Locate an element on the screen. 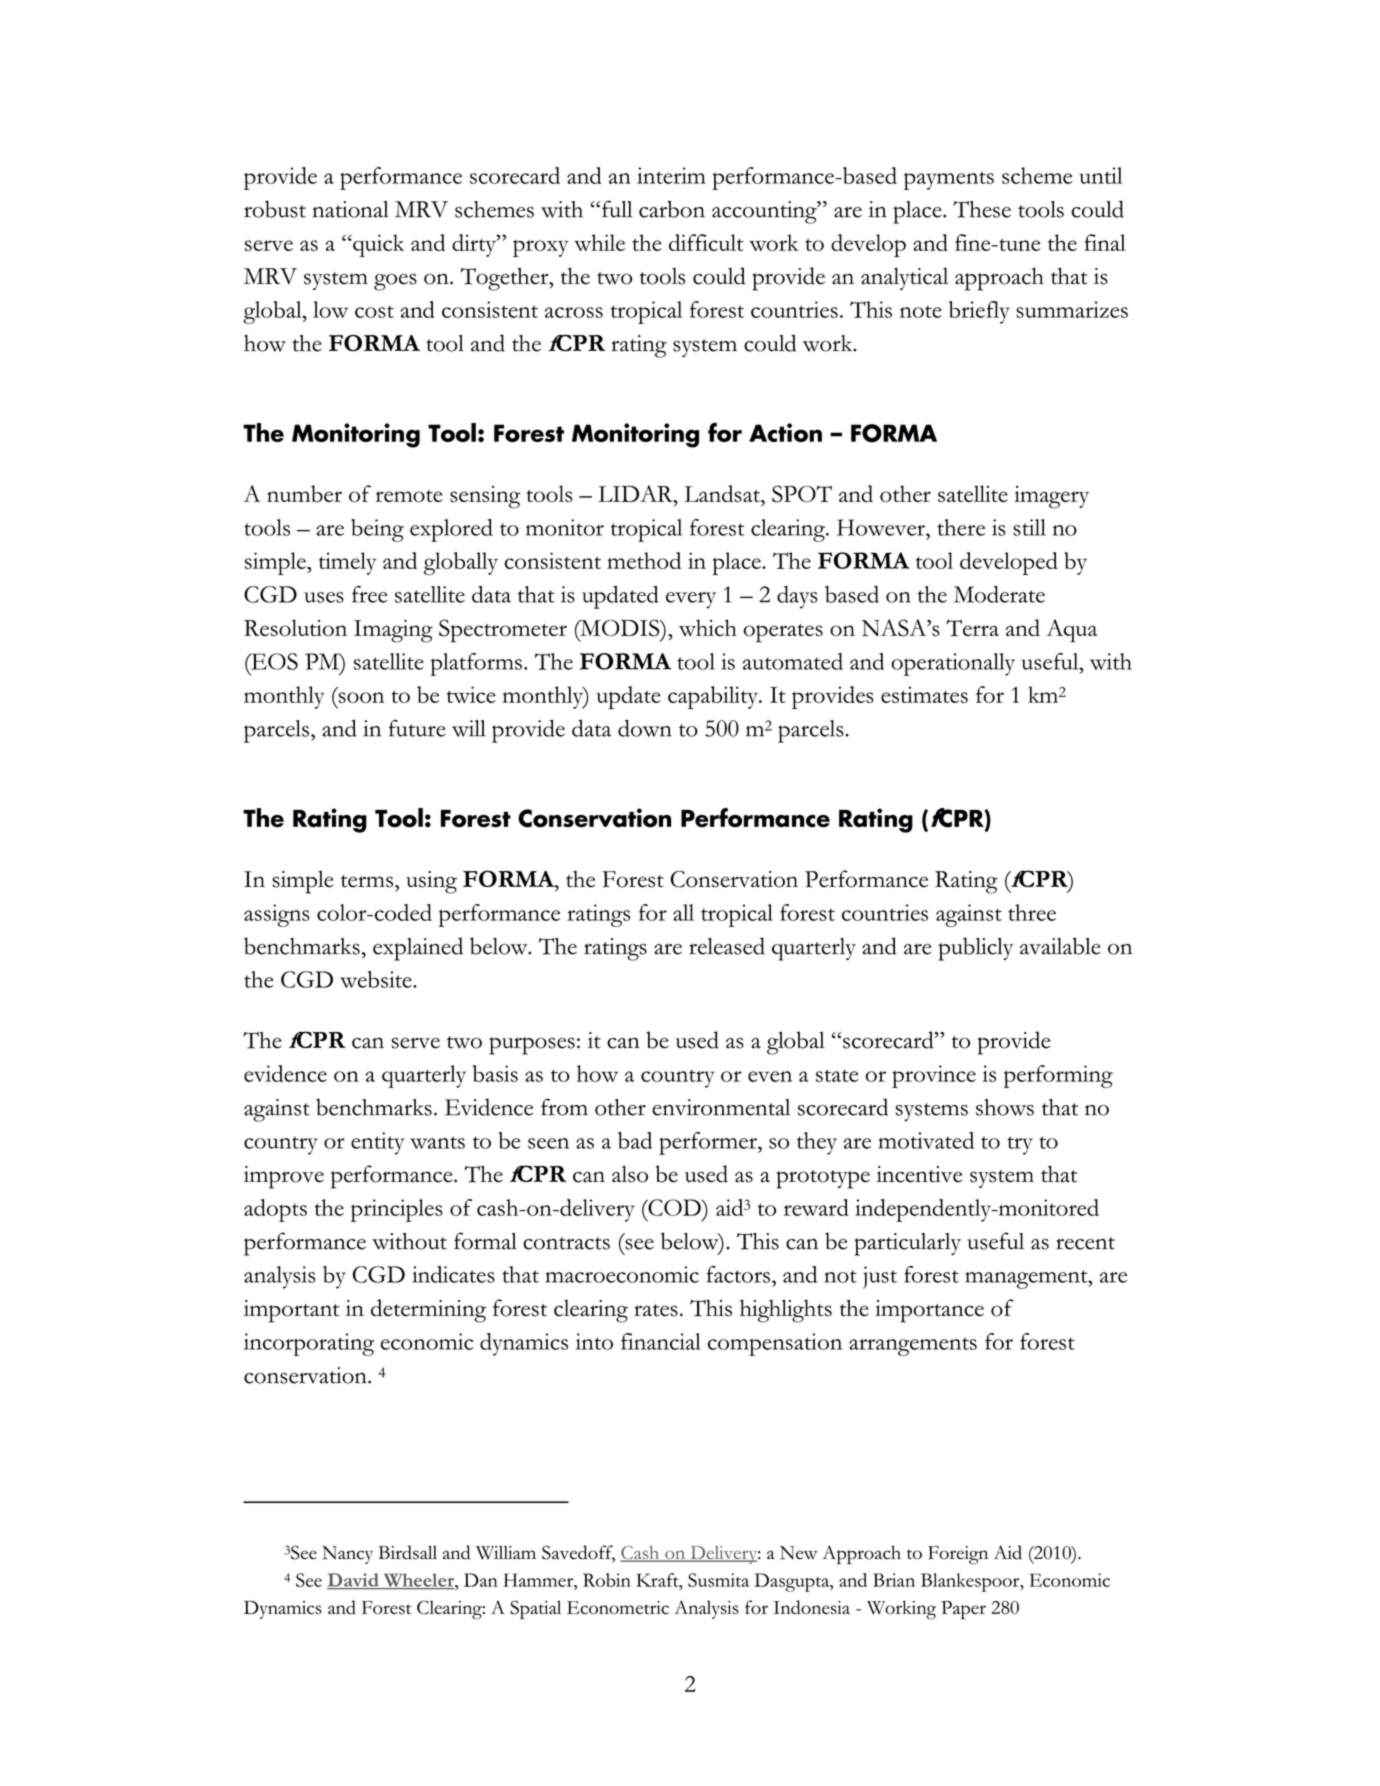 This screenshot has width=1380, height=1786. national is located at coordinates (350, 209).
